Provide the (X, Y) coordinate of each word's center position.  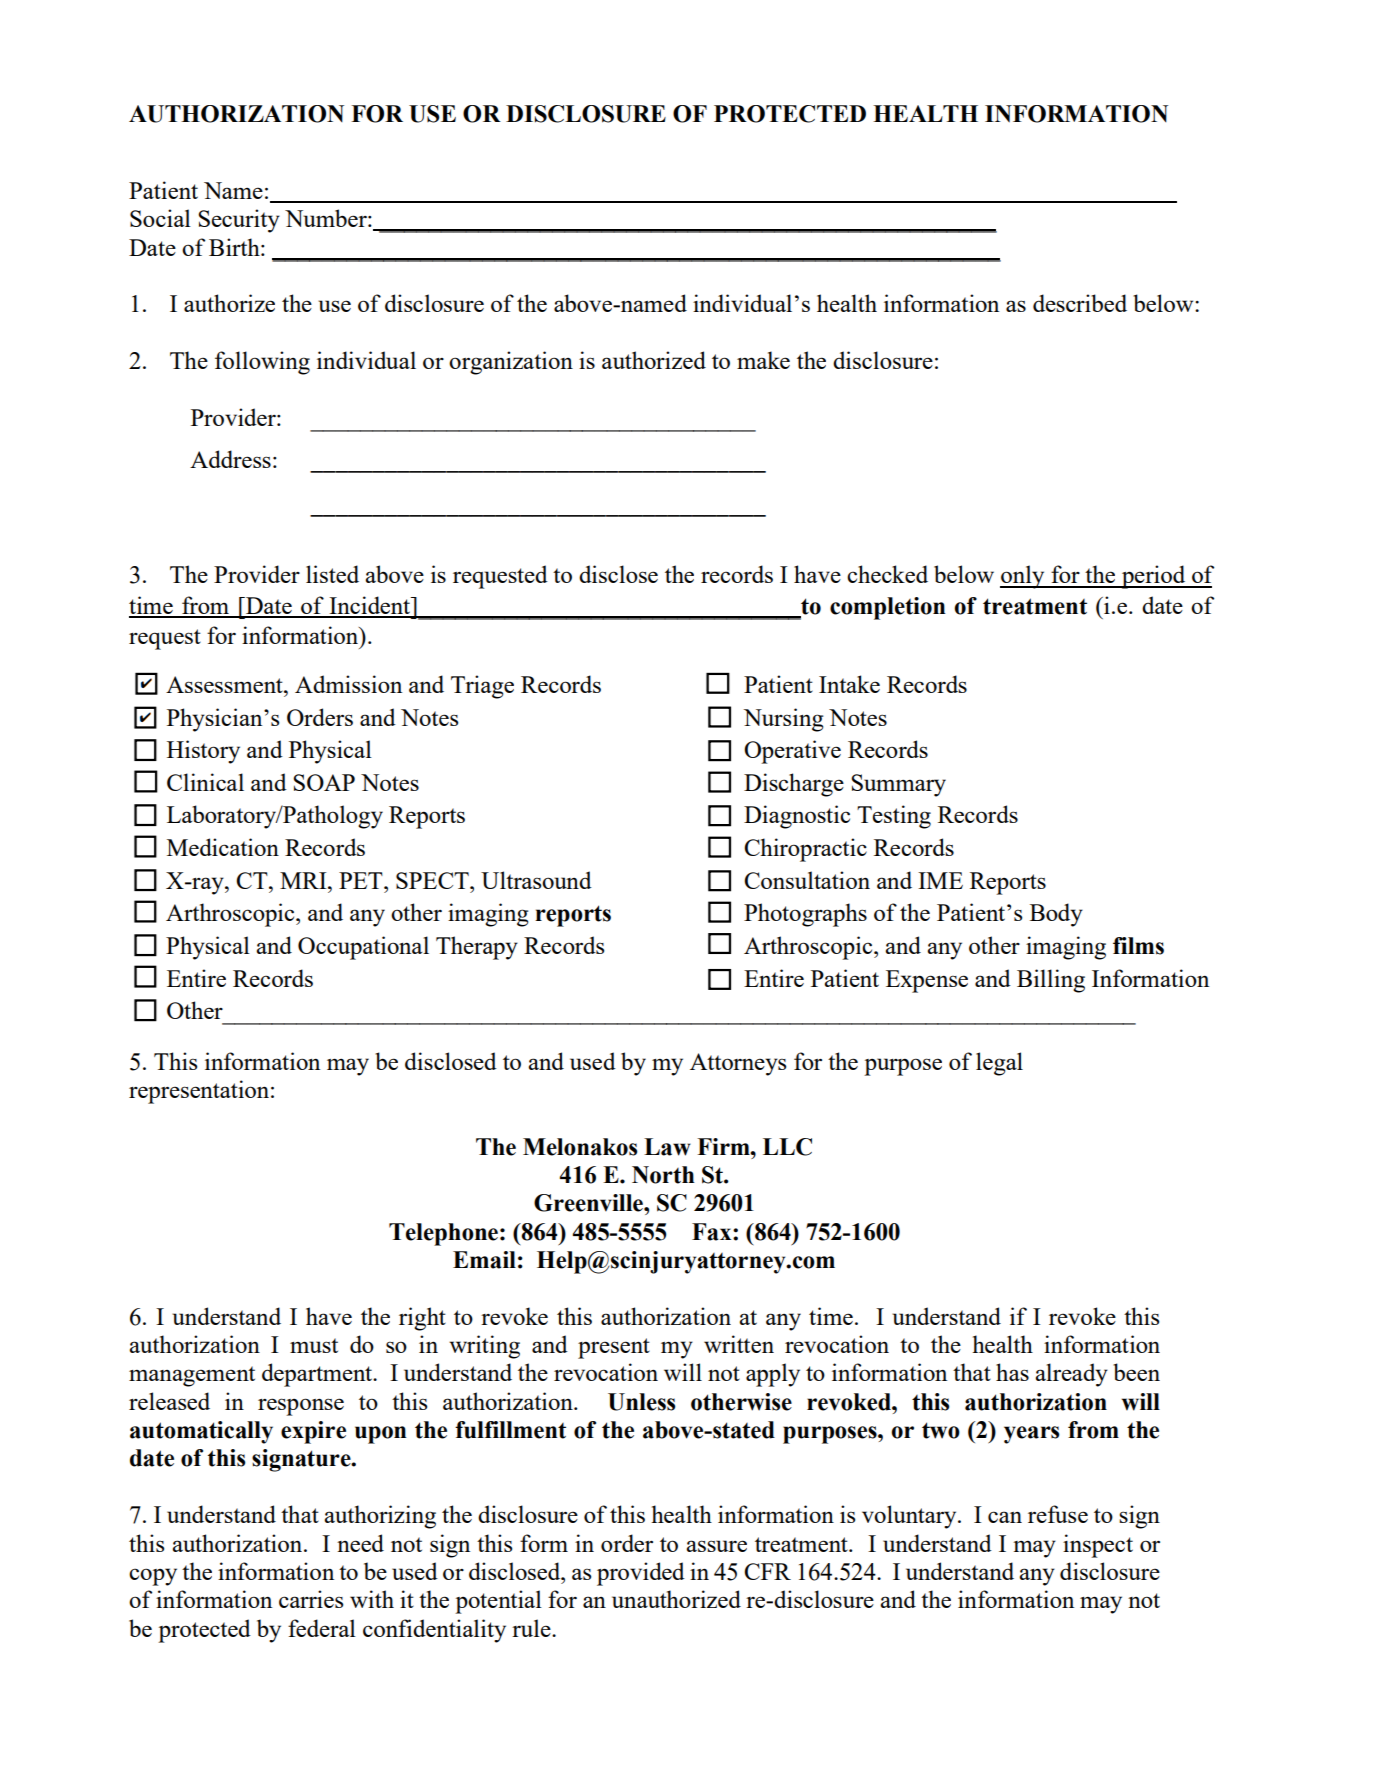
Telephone (443, 1234)
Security (239, 221)
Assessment (225, 684)
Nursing (784, 720)
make (763, 360)
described (1080, 303)
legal (999, 1064)
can (1005, 1517)
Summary (898, 785)
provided (641, 1574)
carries (311, 1599)
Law (667, 1147)
